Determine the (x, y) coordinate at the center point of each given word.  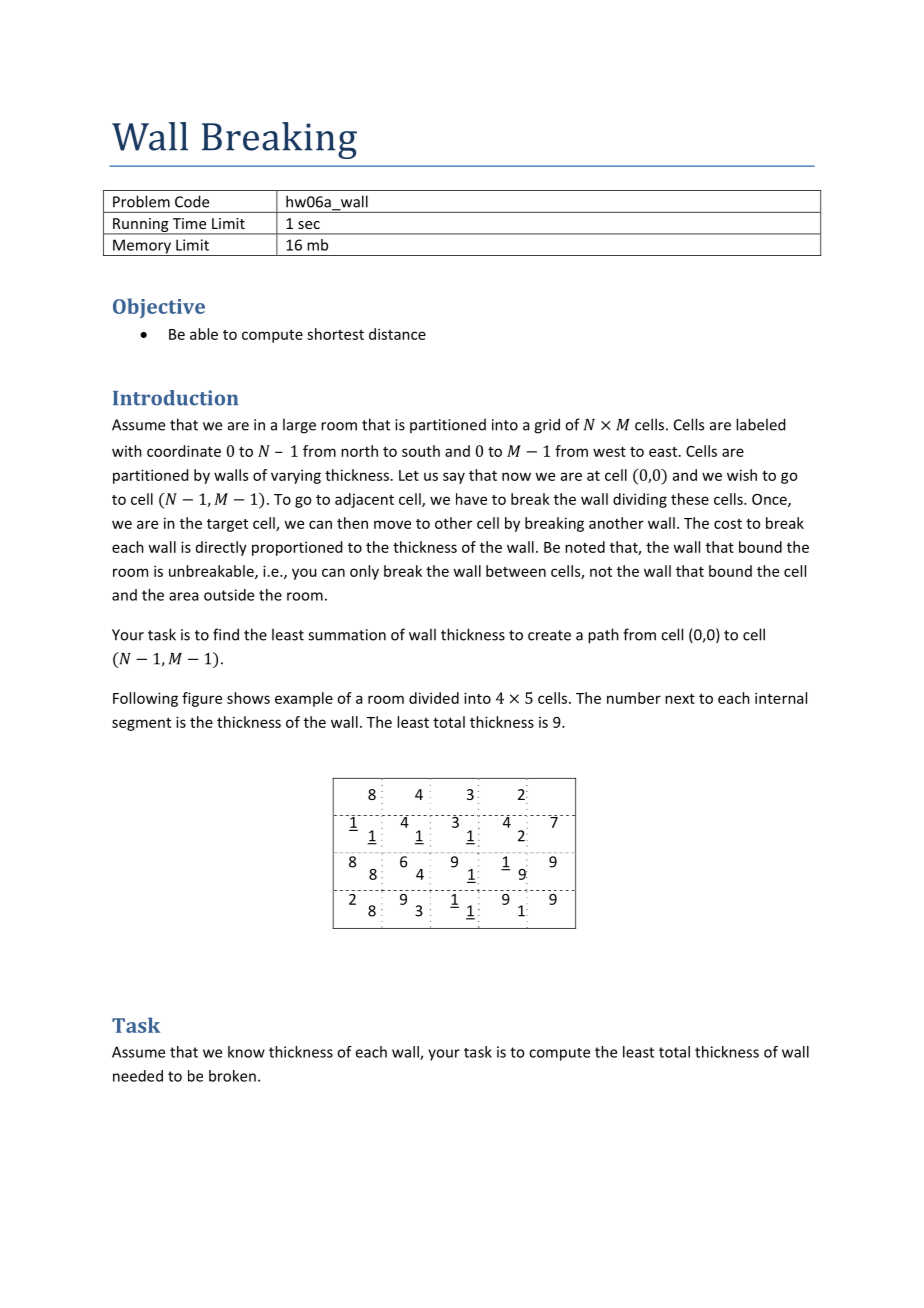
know (246, 1052)
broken (232, 1076)
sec (309, 225)
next (680, 698)
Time (189, 223)
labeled (760, 424)
